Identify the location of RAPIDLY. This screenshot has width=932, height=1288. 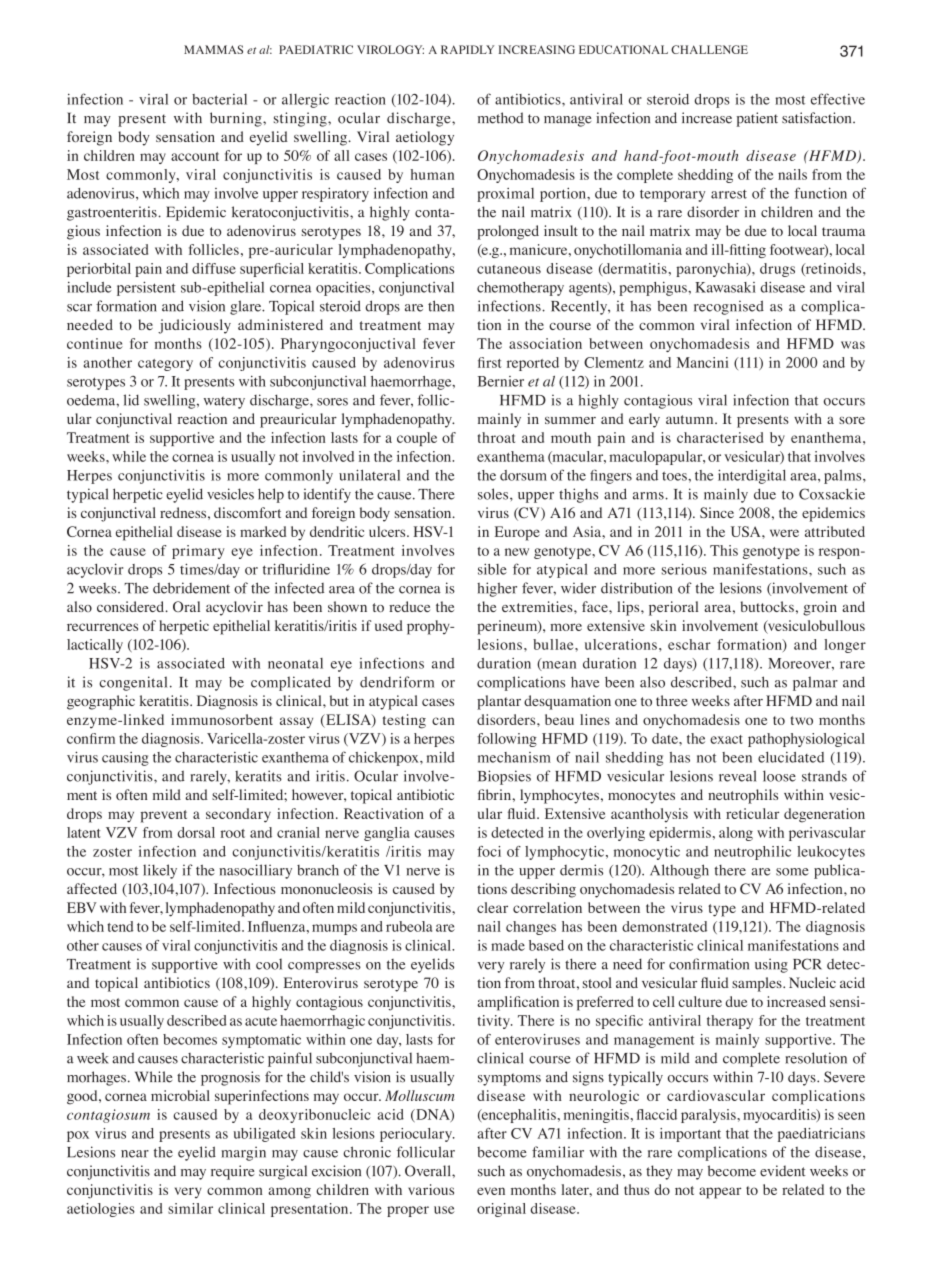
(467, 49).
